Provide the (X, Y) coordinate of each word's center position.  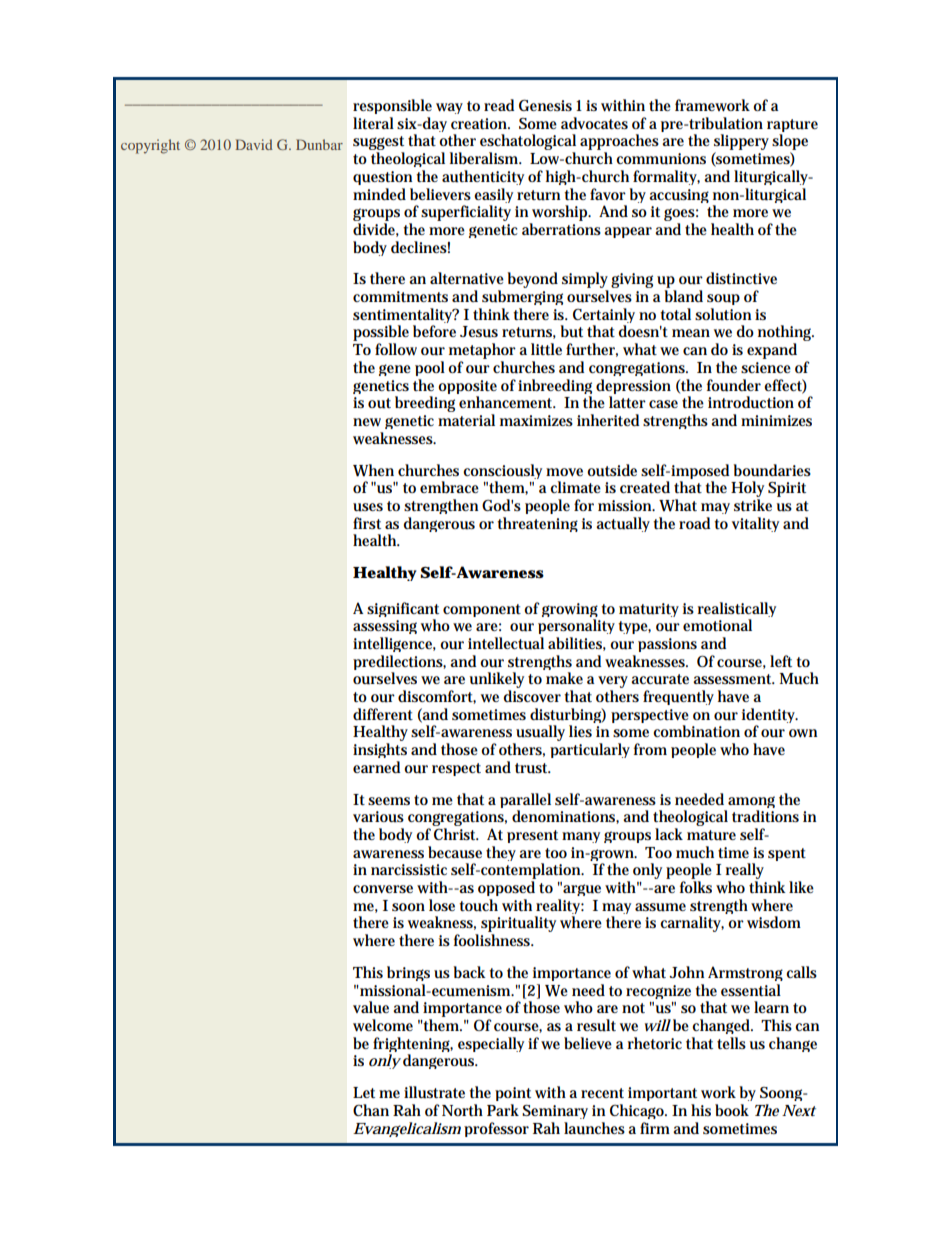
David (254, 144)
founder (734, 385)
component (482, 610)
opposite (467, 388)
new (367, 422)
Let (364, 1092)
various (378, 817)
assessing (385, 629)
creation (480, 123)
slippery (741, 143)
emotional (717, 625)
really (745, 872)
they (501, 853)
